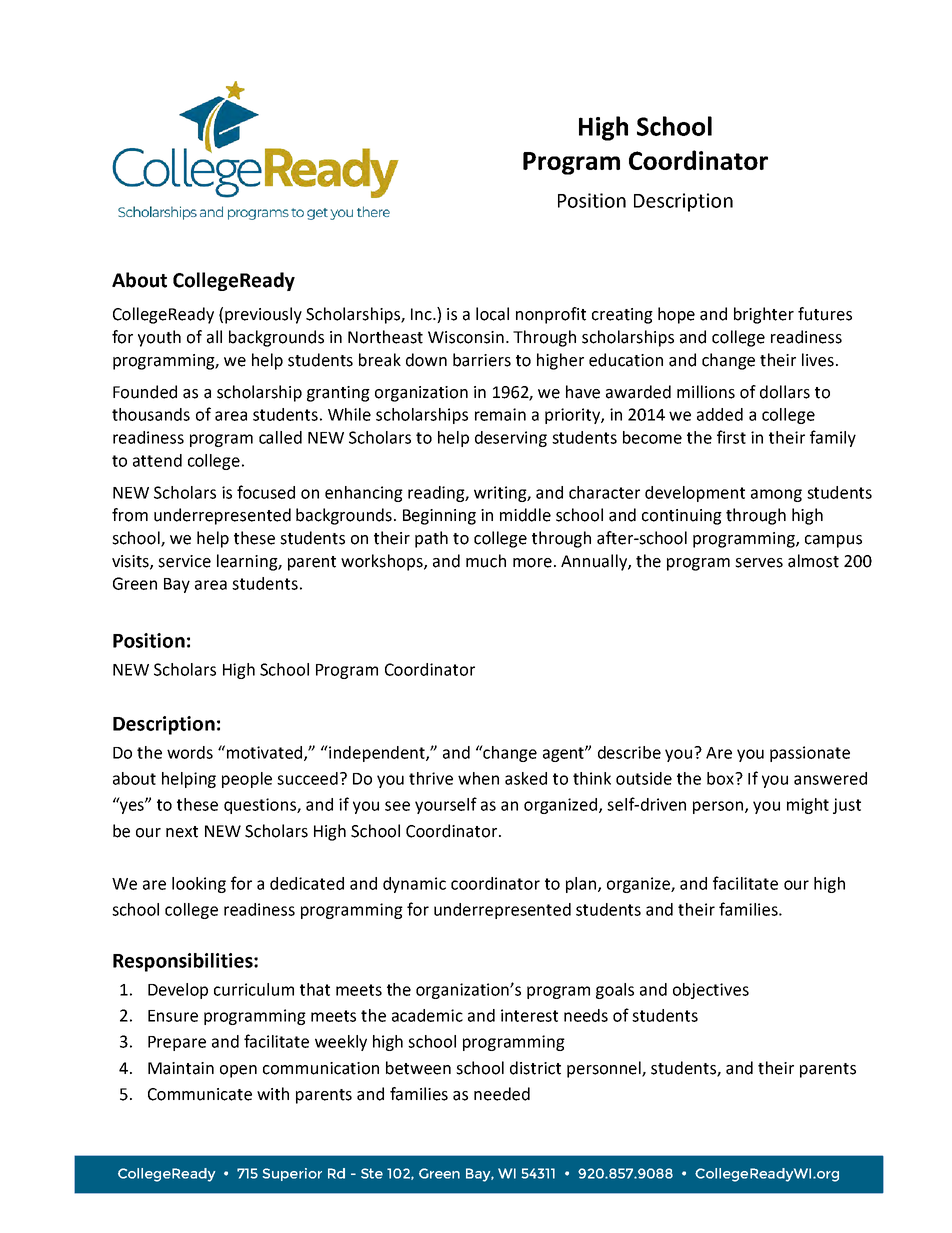 Image resolution: width=952 pixels, height=1233 pixels. Describe the element at coordinates (292, 1174) in the page. I see `Superior` at that location.
